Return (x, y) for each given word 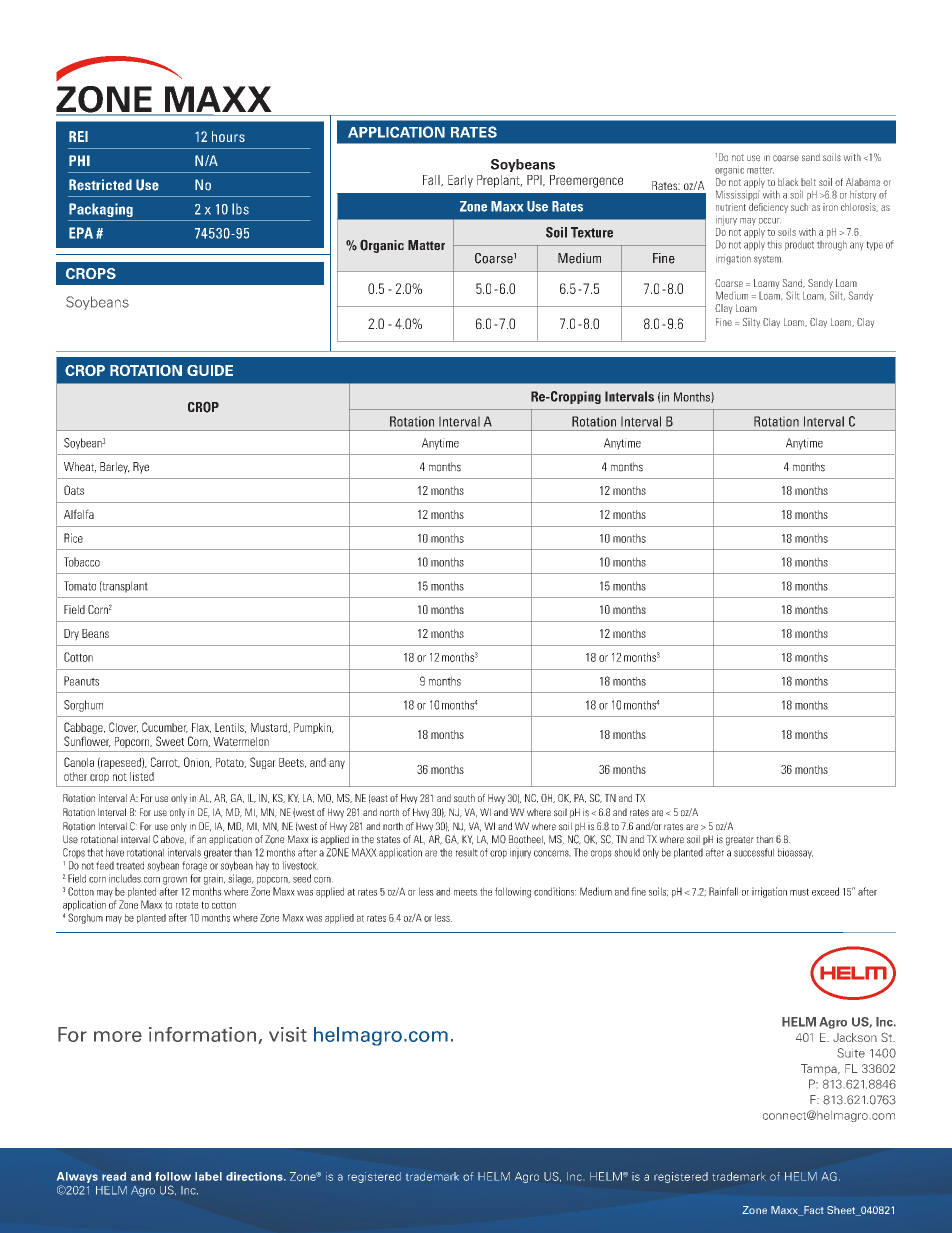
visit (288, 1034)
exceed (825, 891)
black (788, 182)
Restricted (100, 185)
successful (754, 852)
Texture (592, 232)
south (464, 798)
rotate (187, 905)
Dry (71, 635)
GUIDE (210, 370)
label (208, 1176)
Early (460, 181)
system (767, 260)
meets (465, 892)
